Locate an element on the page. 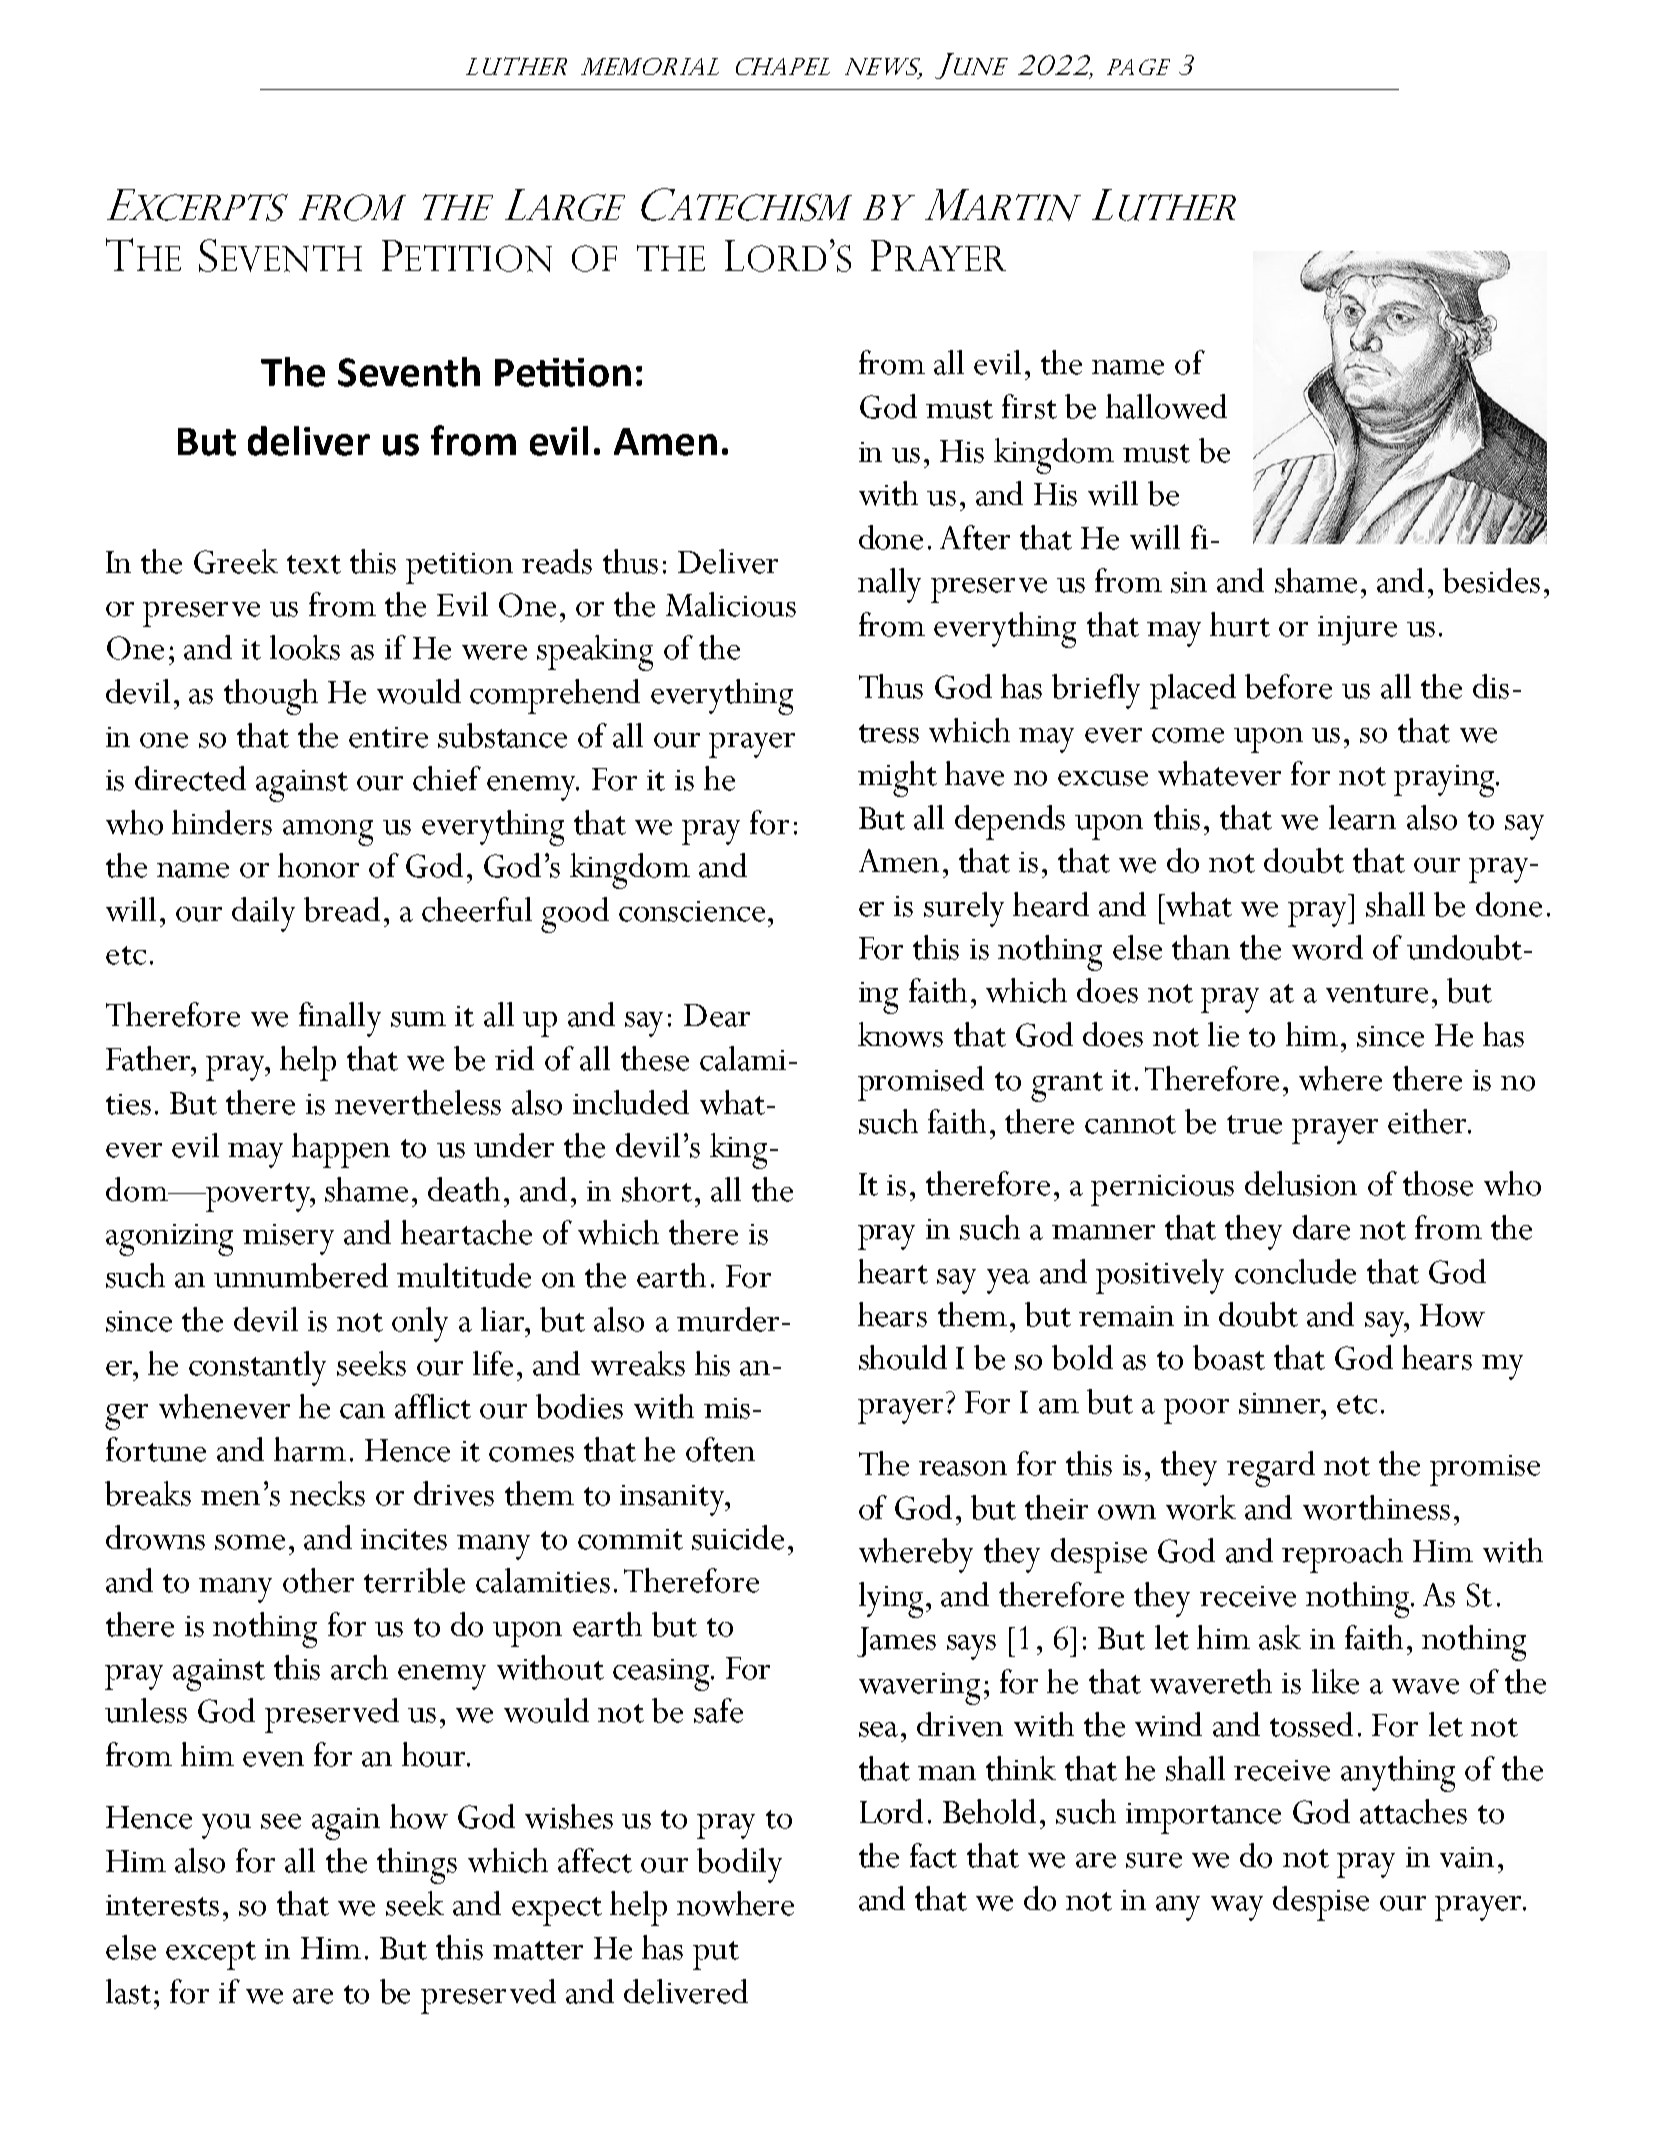  among is located at coordinates (328, 833).
